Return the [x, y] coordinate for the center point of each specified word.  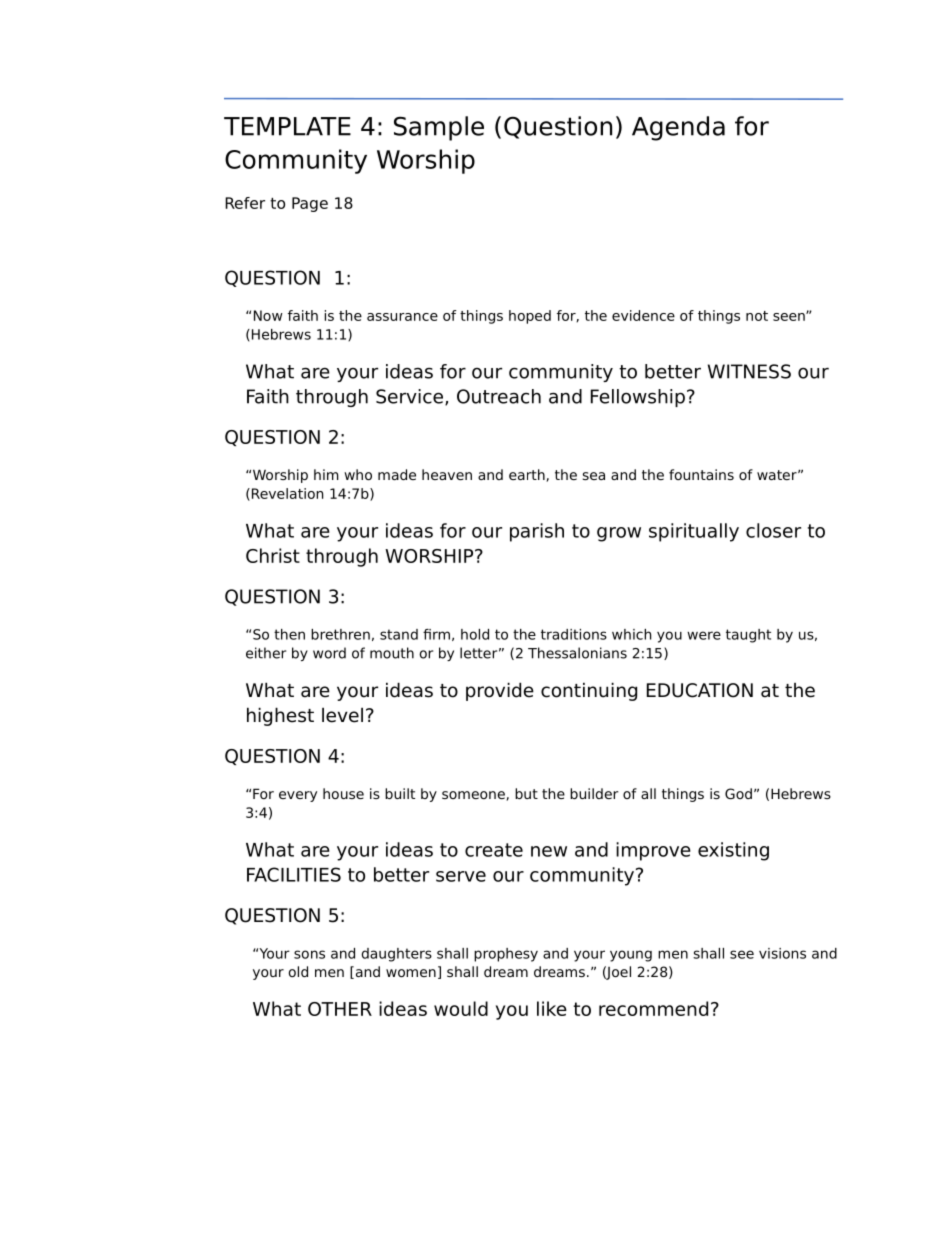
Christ [273, 555]
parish [537, 532]
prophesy [506, 955]
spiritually [694, 532]
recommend [653, 1008]
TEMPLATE [287, 126]
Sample [439, 128]
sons [309, 954]
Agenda [678, 128]
